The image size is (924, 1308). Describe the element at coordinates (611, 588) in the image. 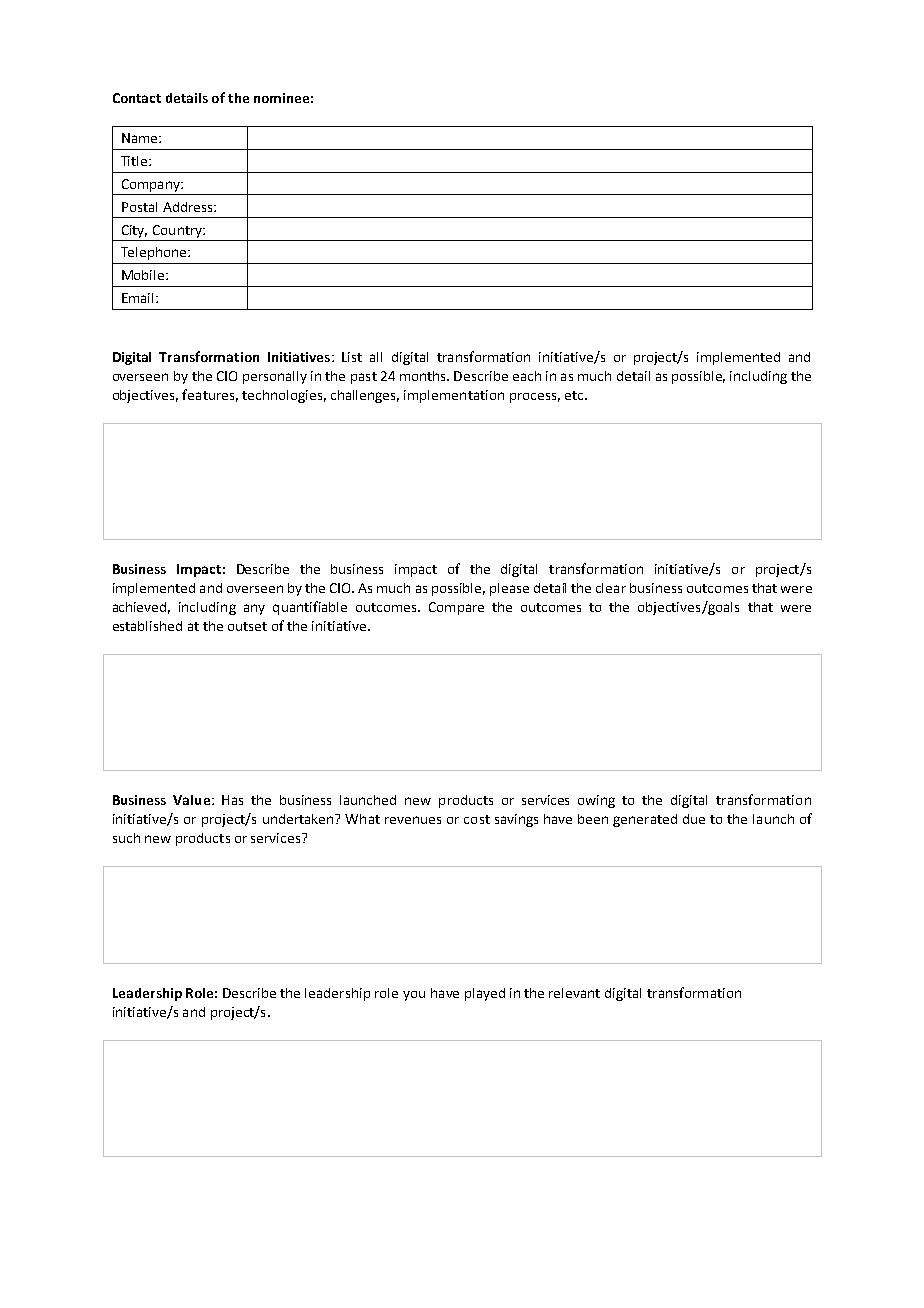

I see `clear` at that location.
